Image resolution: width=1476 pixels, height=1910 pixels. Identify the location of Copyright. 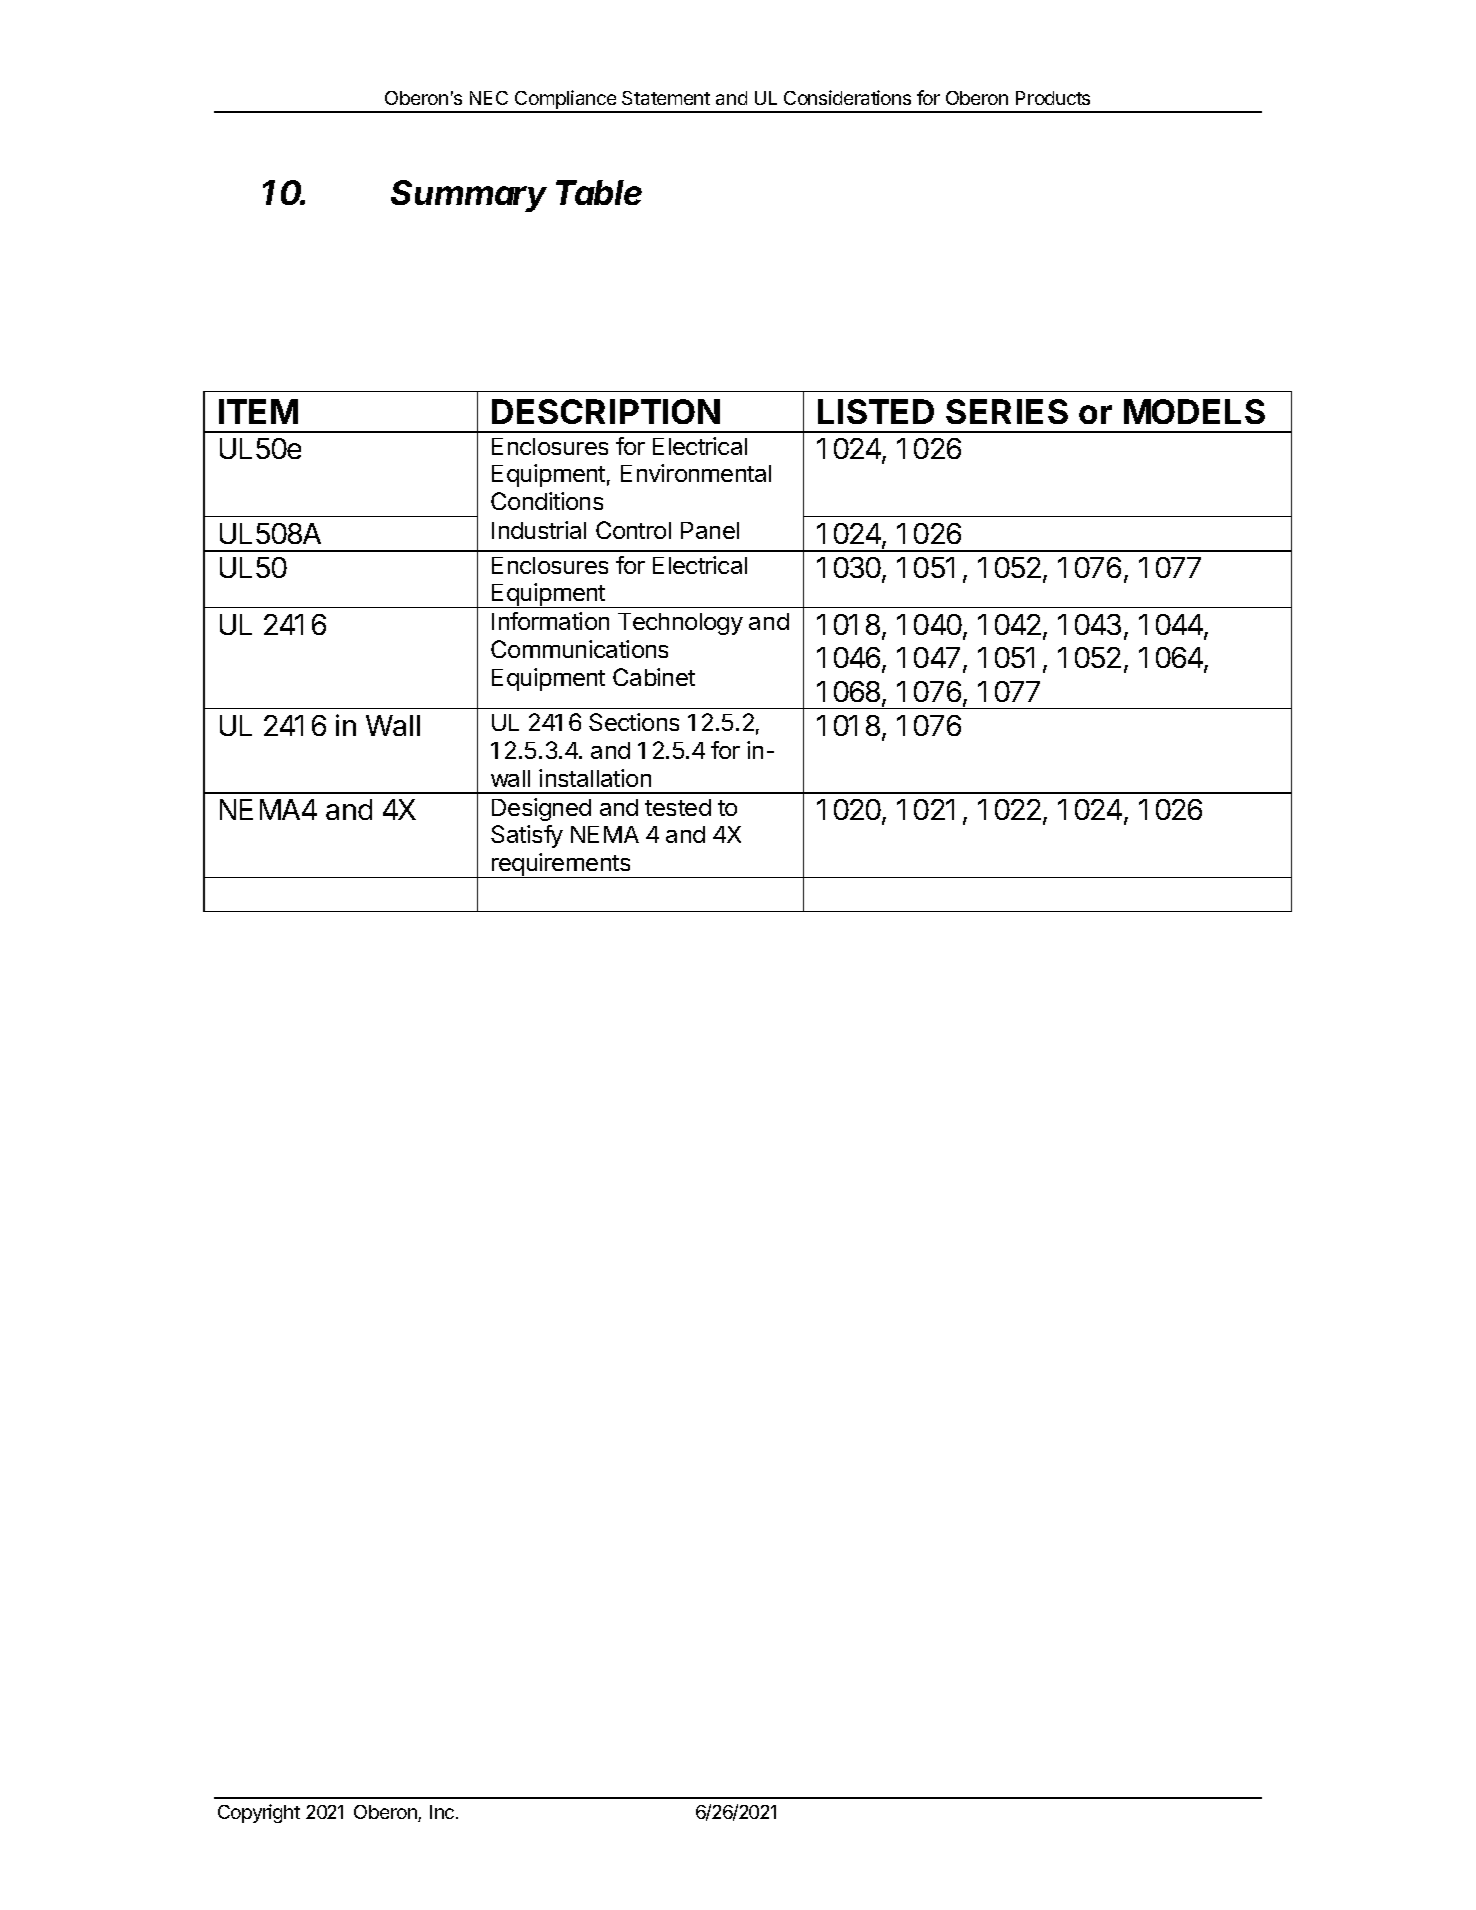
(259, 1813).
